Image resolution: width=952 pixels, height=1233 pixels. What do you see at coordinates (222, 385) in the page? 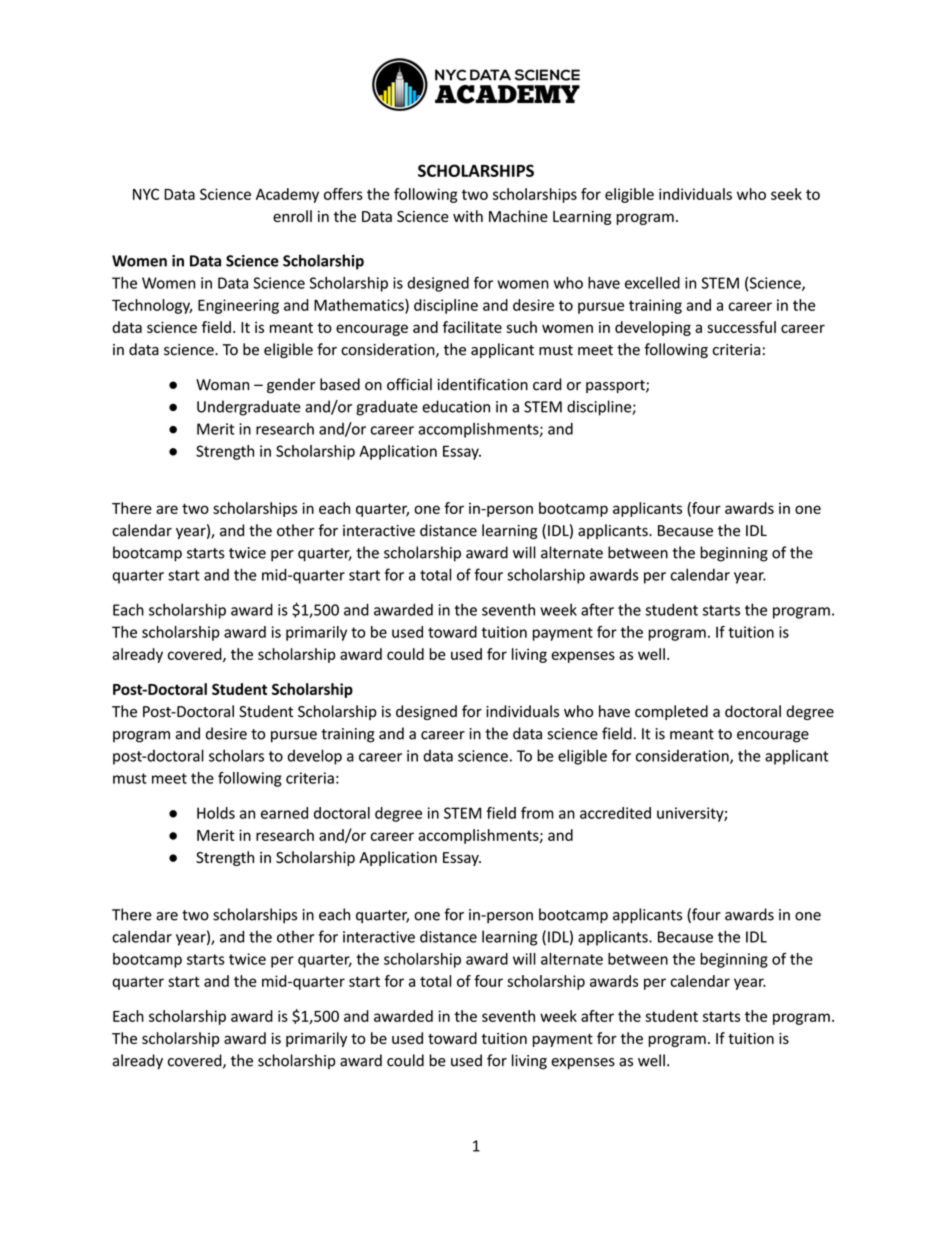
I see `Woman` at bounding box center [222, 385].
